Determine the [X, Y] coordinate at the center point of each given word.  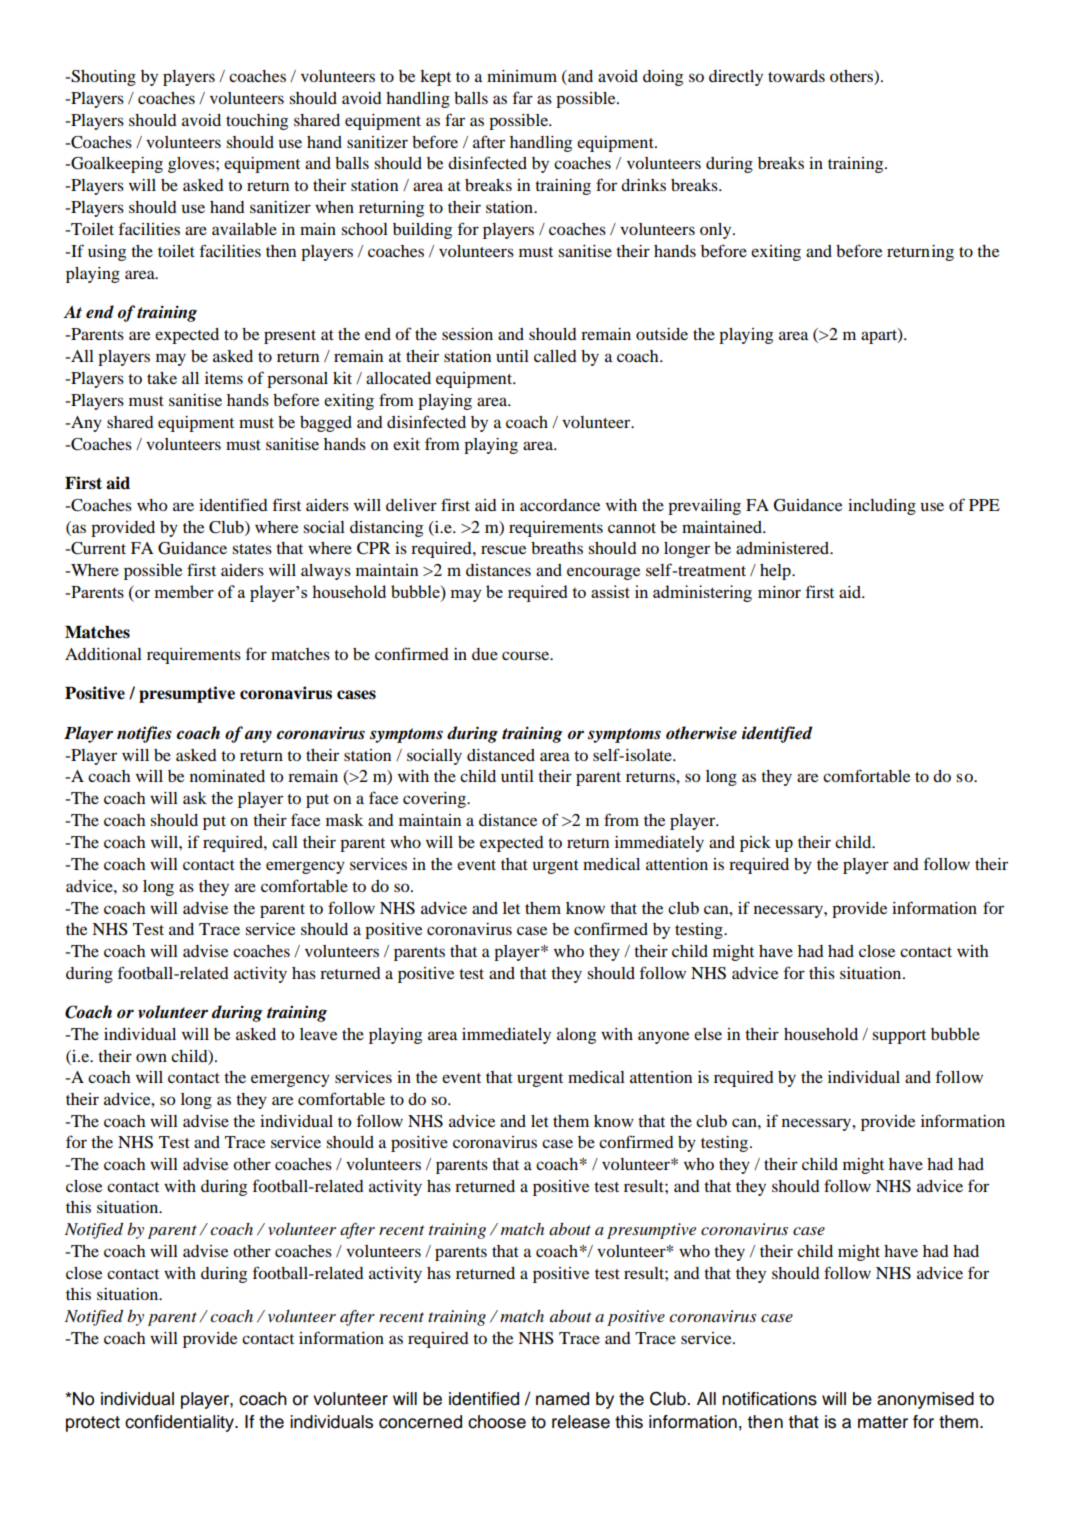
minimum [522, 76]
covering [435, 800]
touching [257, 122]
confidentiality [181, 1423]
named [562, 1399]
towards [796, 76]
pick [755, 844]
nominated [227, 776]
